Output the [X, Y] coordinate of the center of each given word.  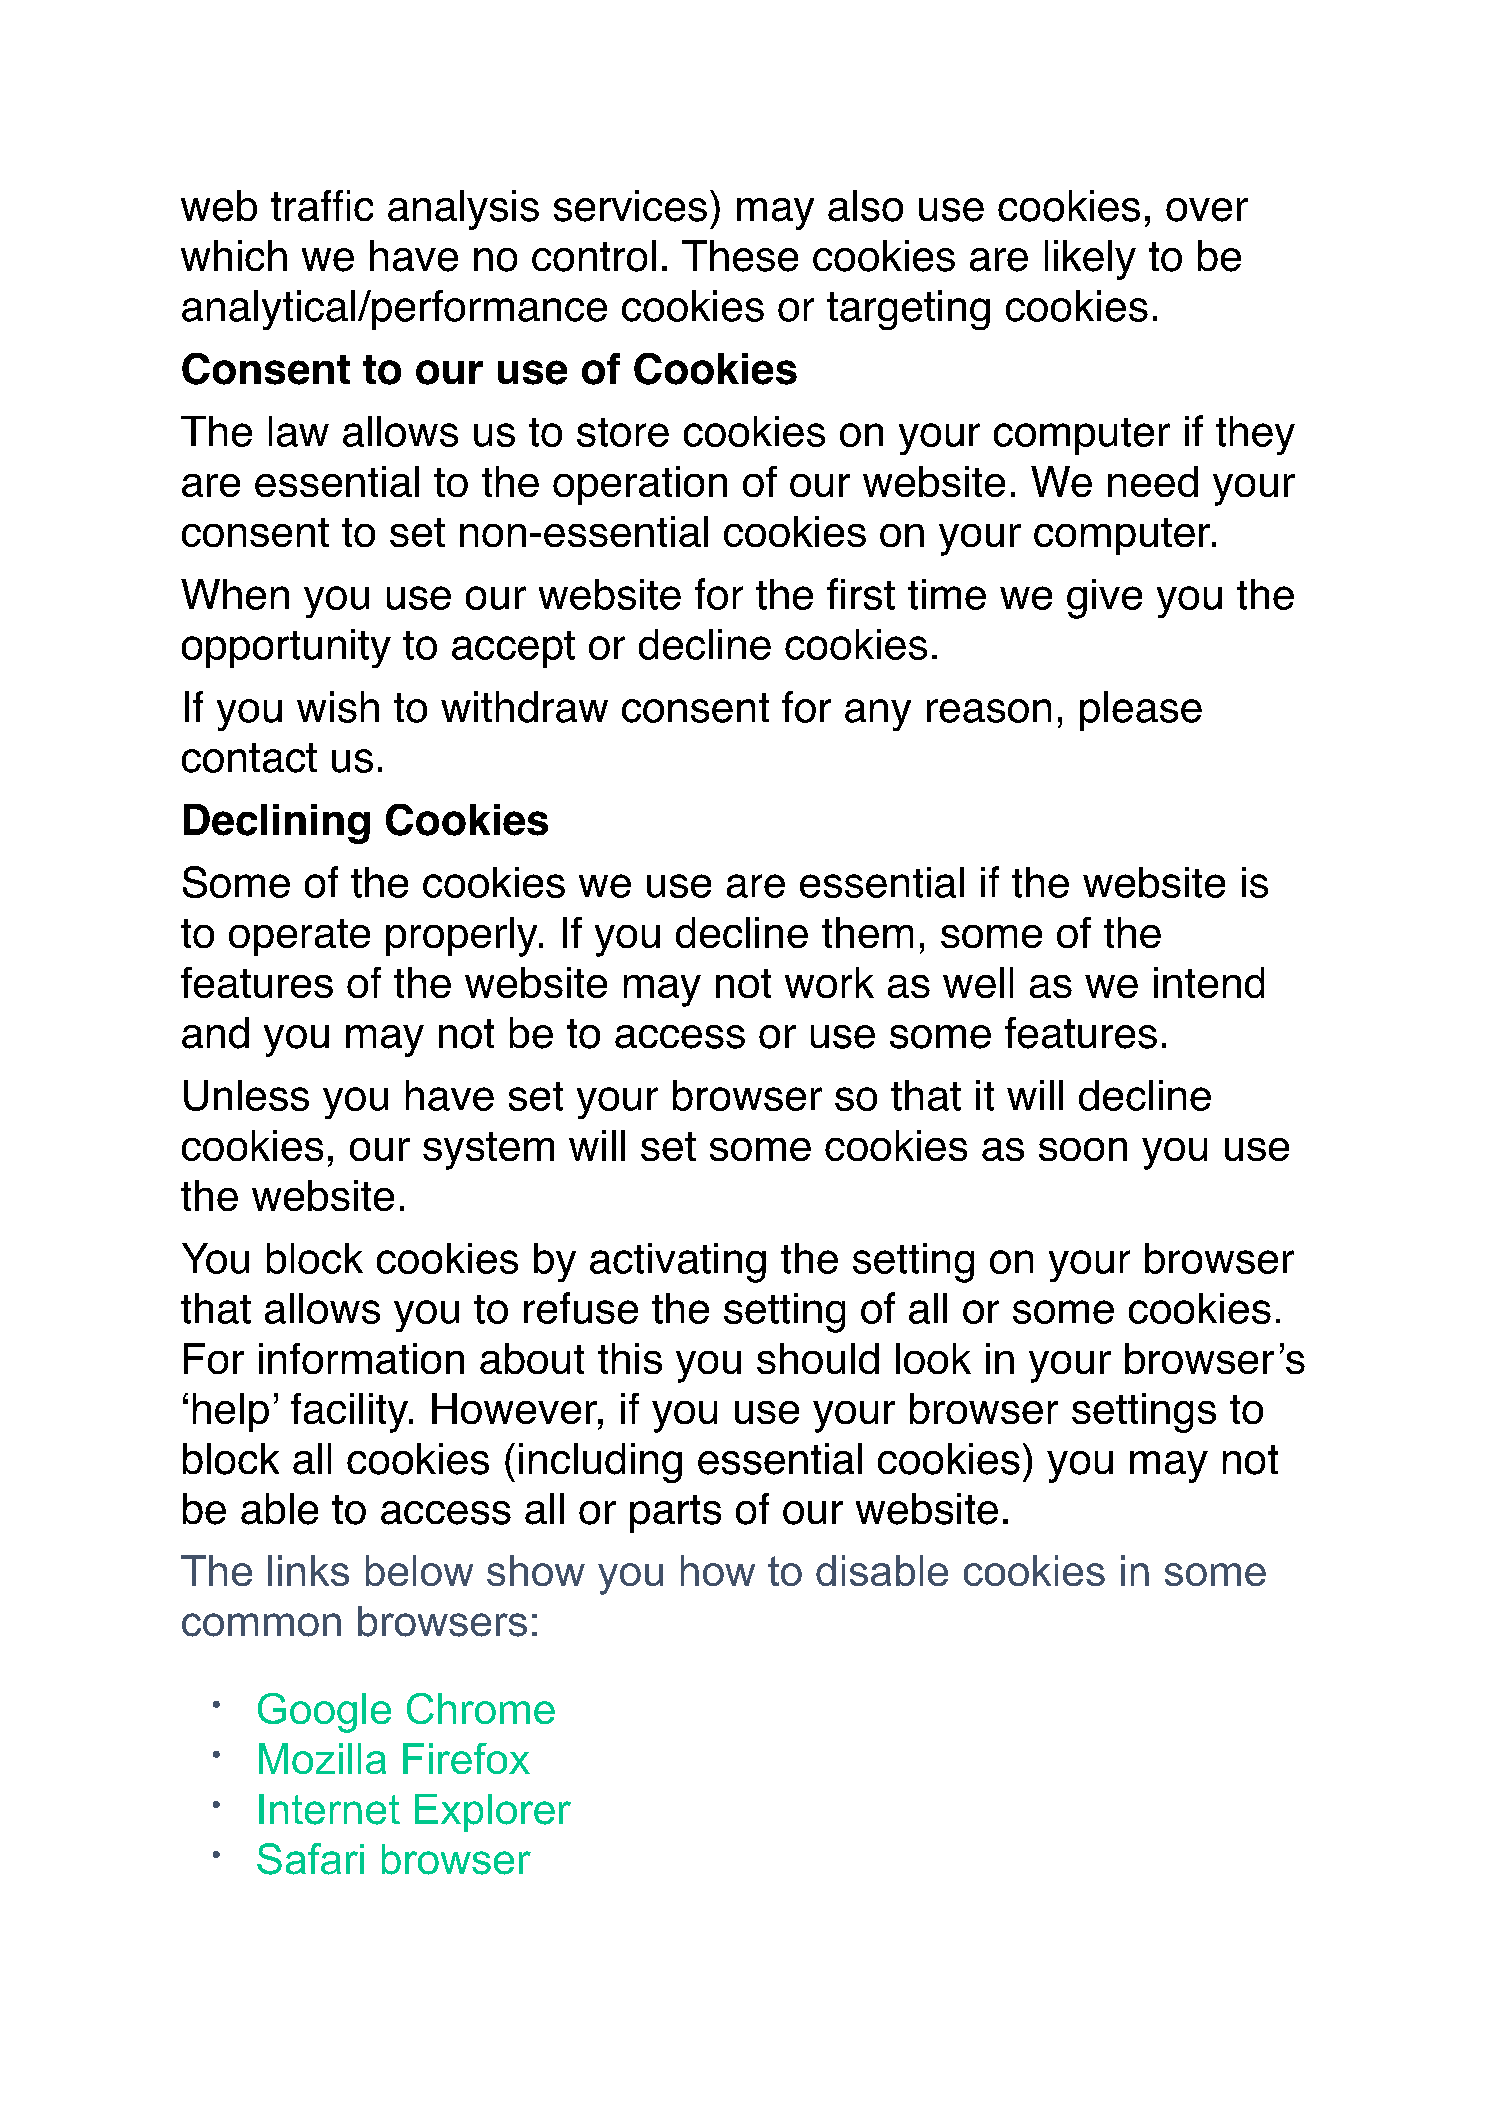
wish [338, 707]
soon [1083, 1149]
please [1141, 711]
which [234, 255]
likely [1090, 260]
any [878, 715]
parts [675, 1514]
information [361, 1358]
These [740, 256]
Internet [329, 1809]
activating [678, 1263]
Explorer [493, 1813]
